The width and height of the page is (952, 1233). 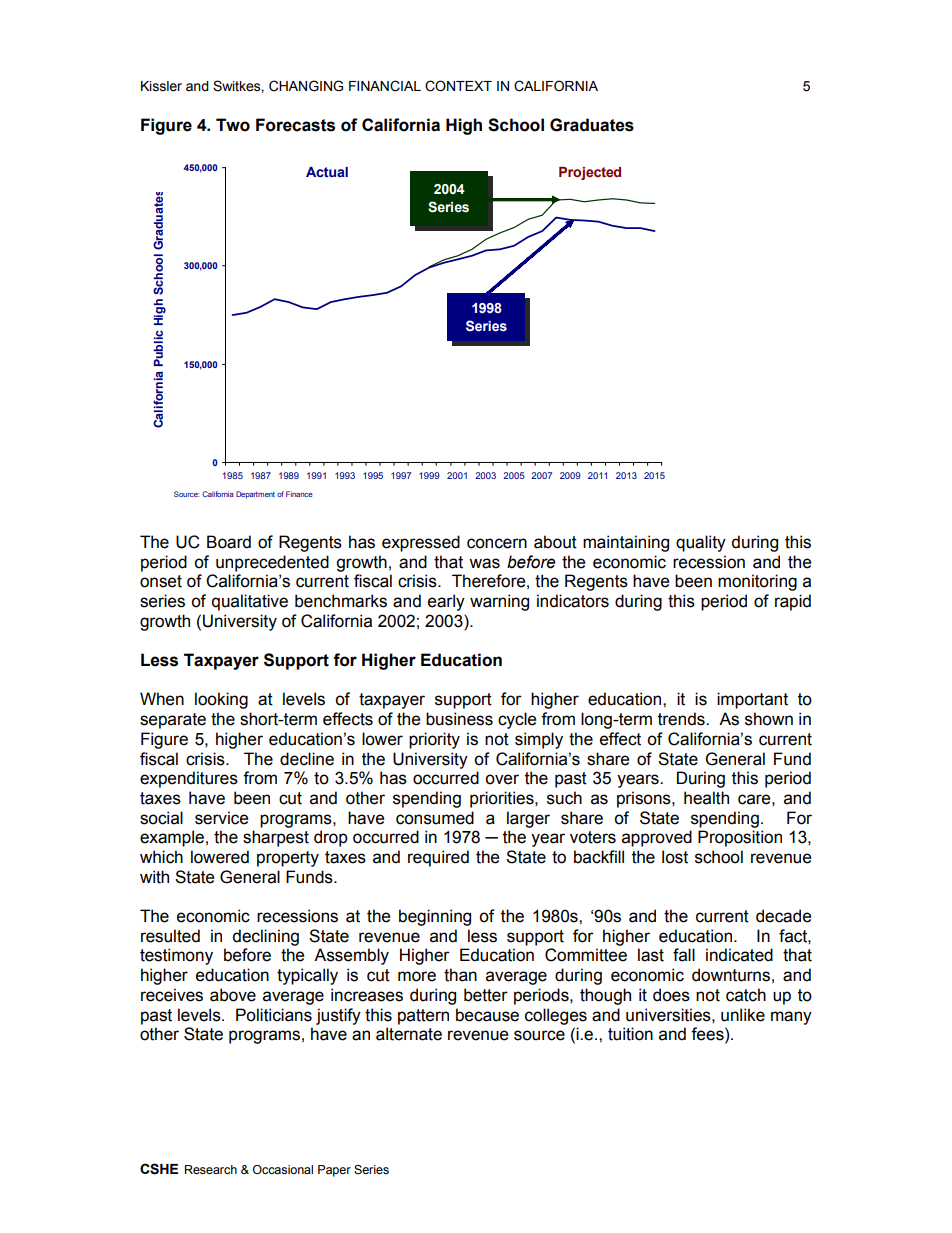 I want to click on Two, so click(x=233, y=125).
